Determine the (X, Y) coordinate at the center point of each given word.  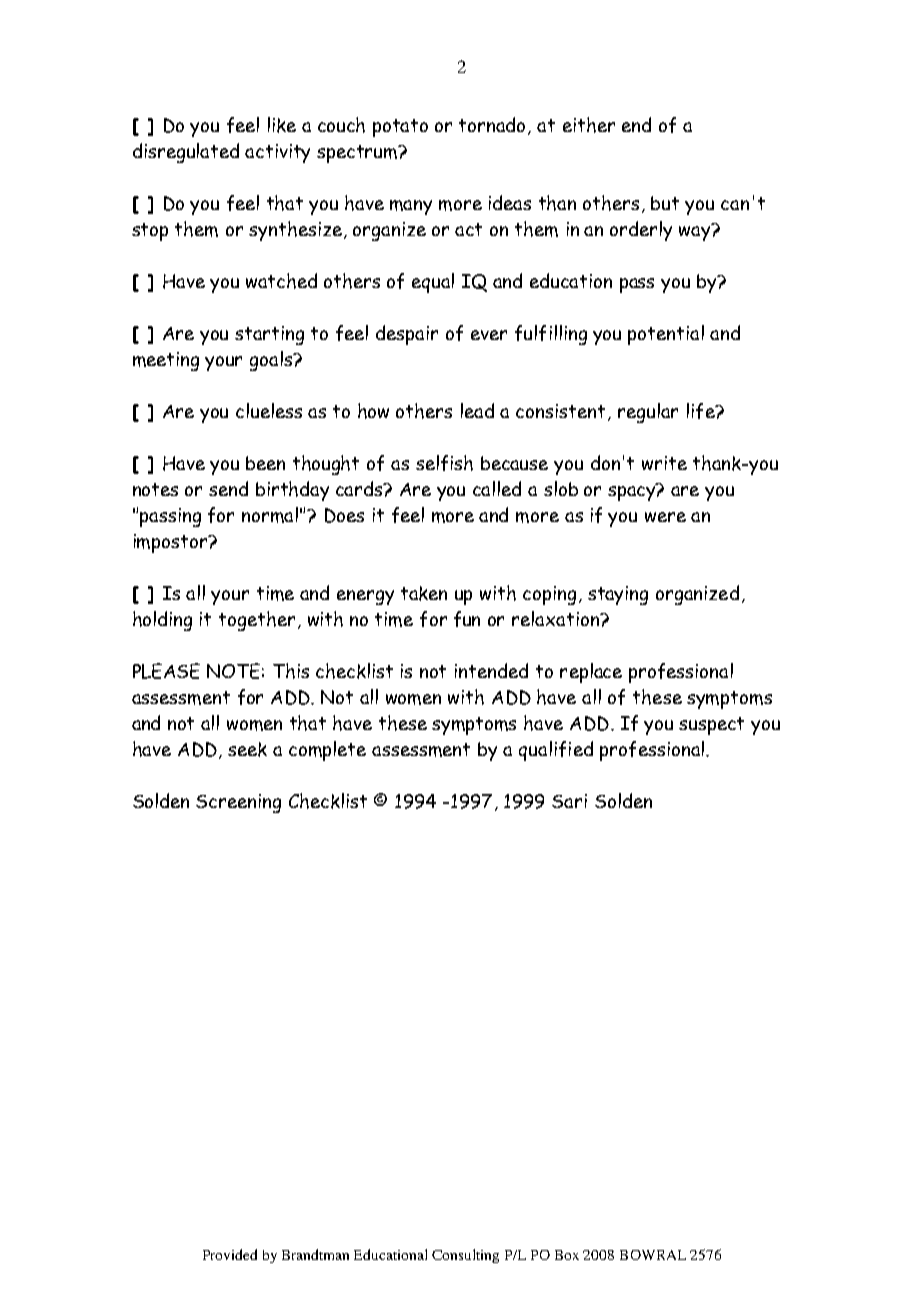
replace (591, 673)
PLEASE (166, 671)
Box (567, 1255)
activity (277, 153)
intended (491, 670)
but (665, 203)
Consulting (465, 1256)
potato (400, 128)
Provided (230, 1254)
